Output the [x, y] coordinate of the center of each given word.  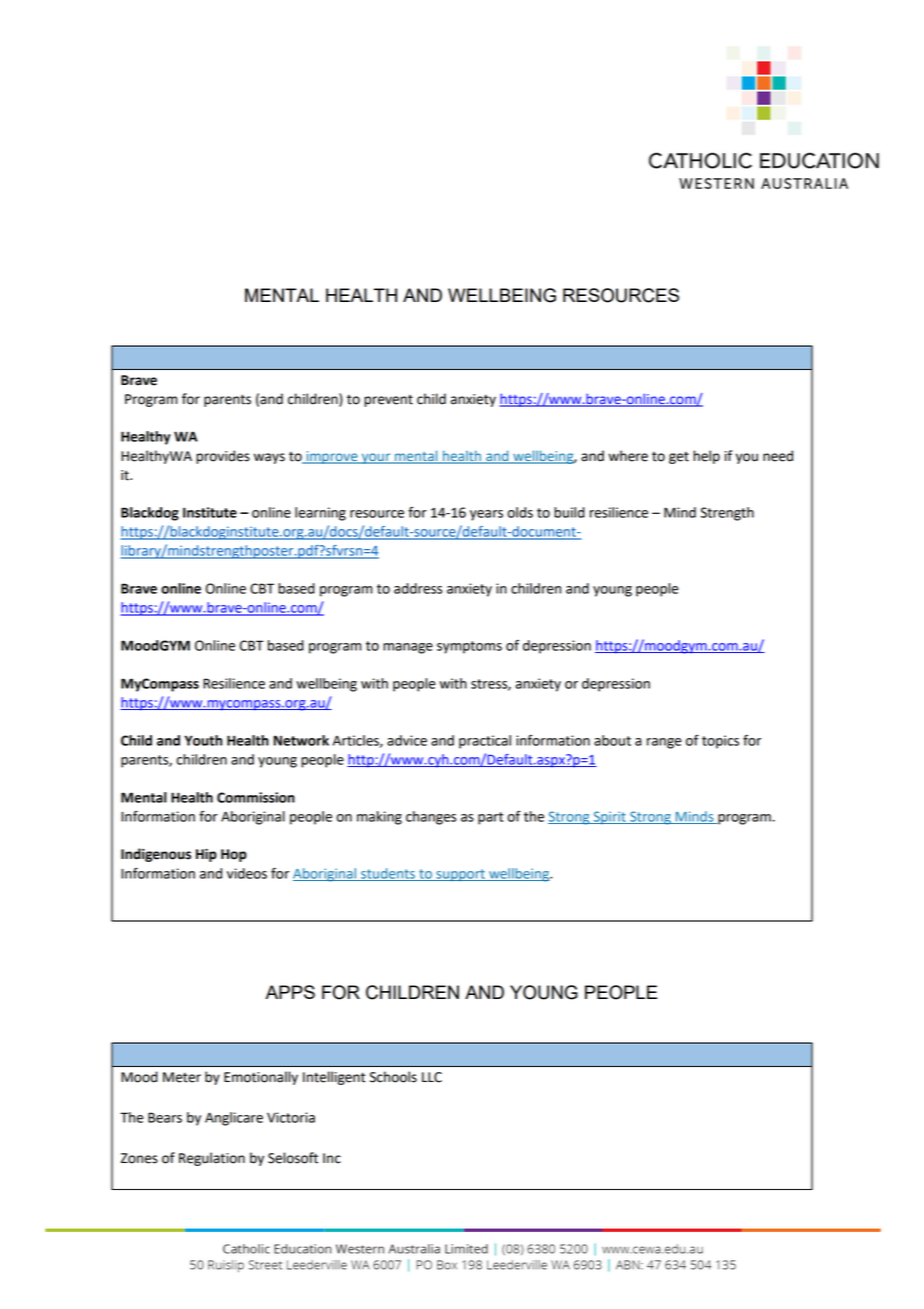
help [706, 457]
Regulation [212, 1159]
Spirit [609, 817]
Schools [393, 1077]
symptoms [469, 647]
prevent [388, 401]
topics [720, 742]
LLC [432, 1077]
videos [247, 873]
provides [223, 457]
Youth [203, 740]
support [460, 875]
